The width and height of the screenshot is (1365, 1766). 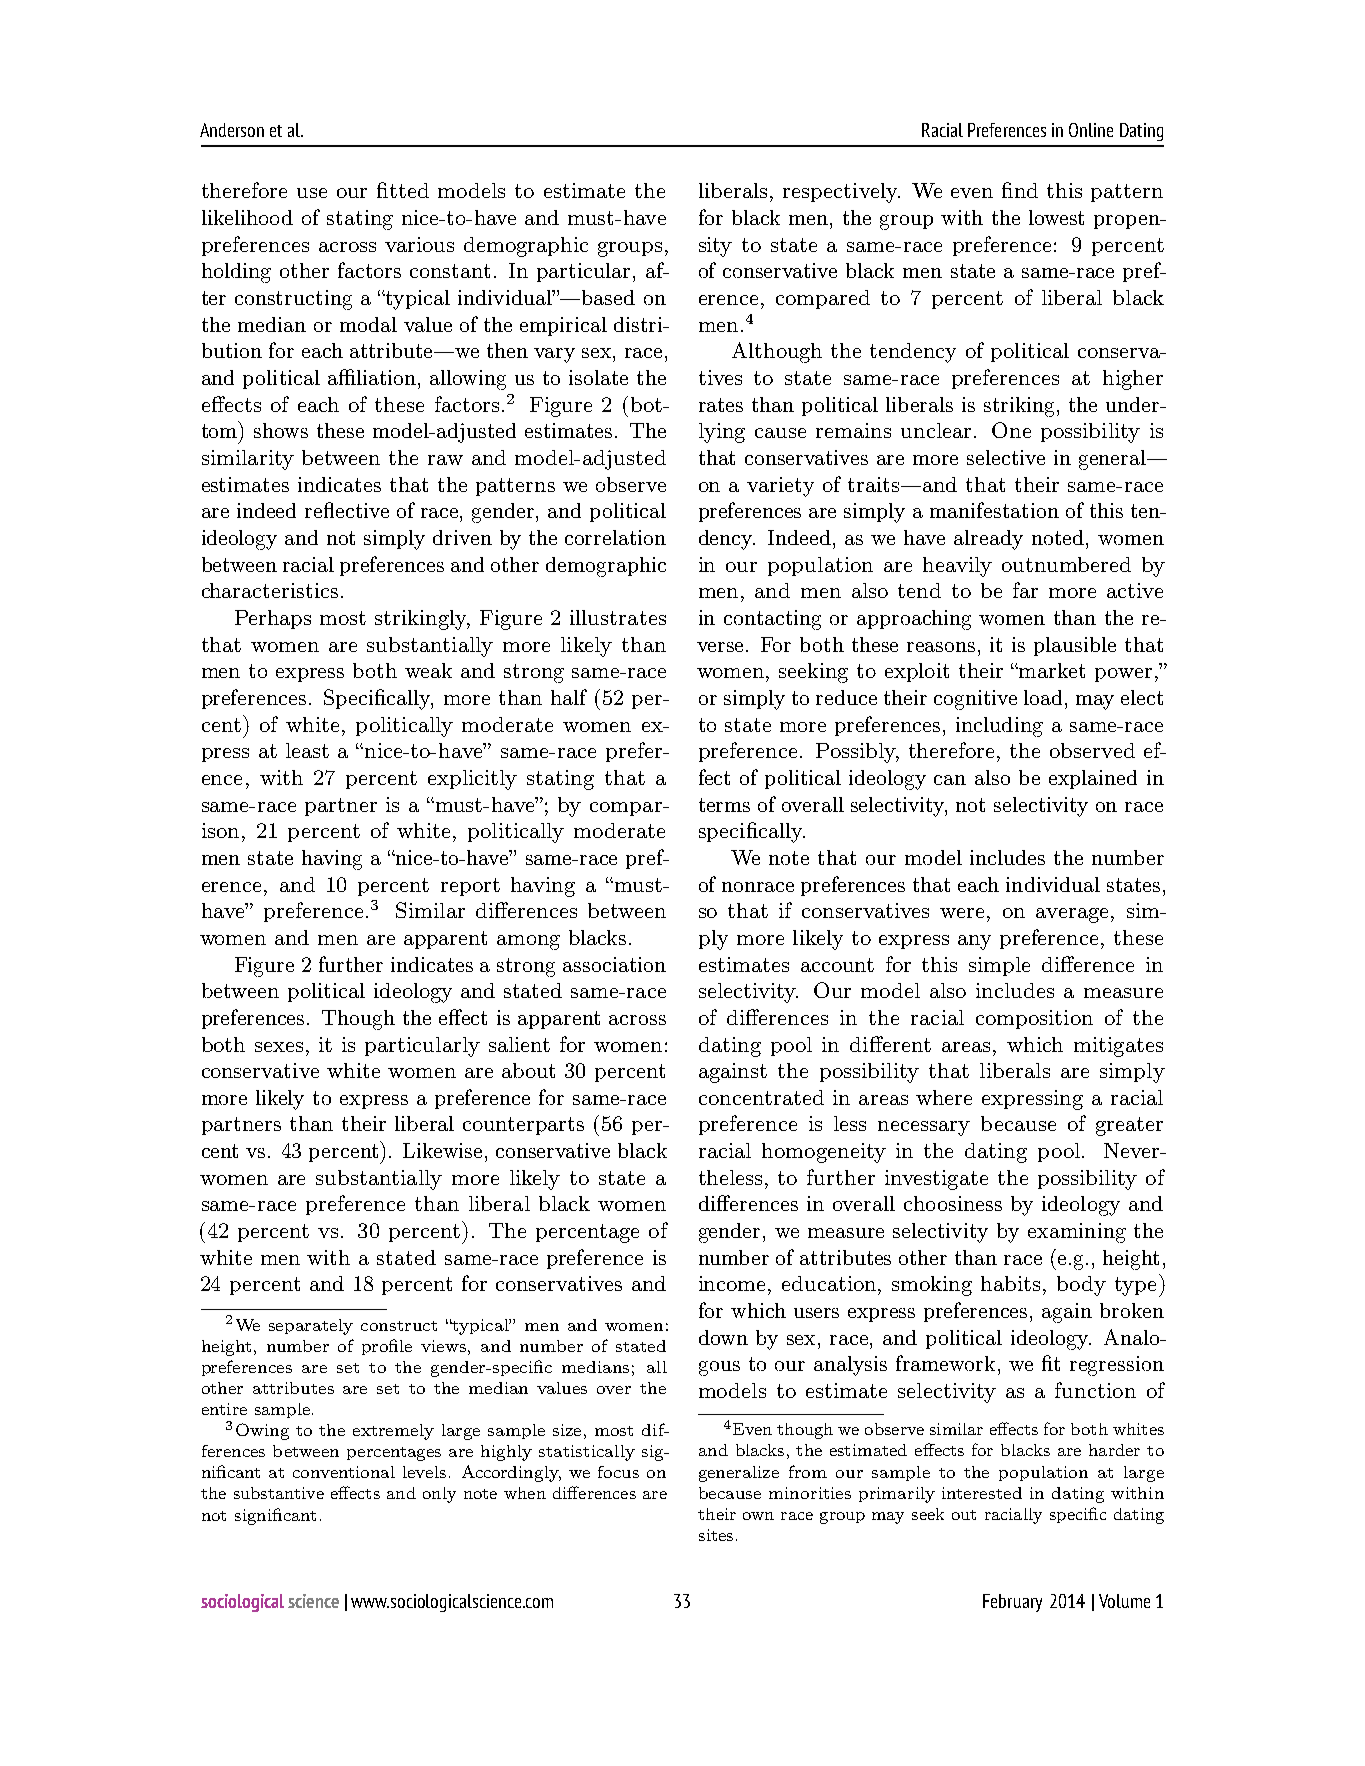 I want to click on fitted, so click(x=403, y=190).
